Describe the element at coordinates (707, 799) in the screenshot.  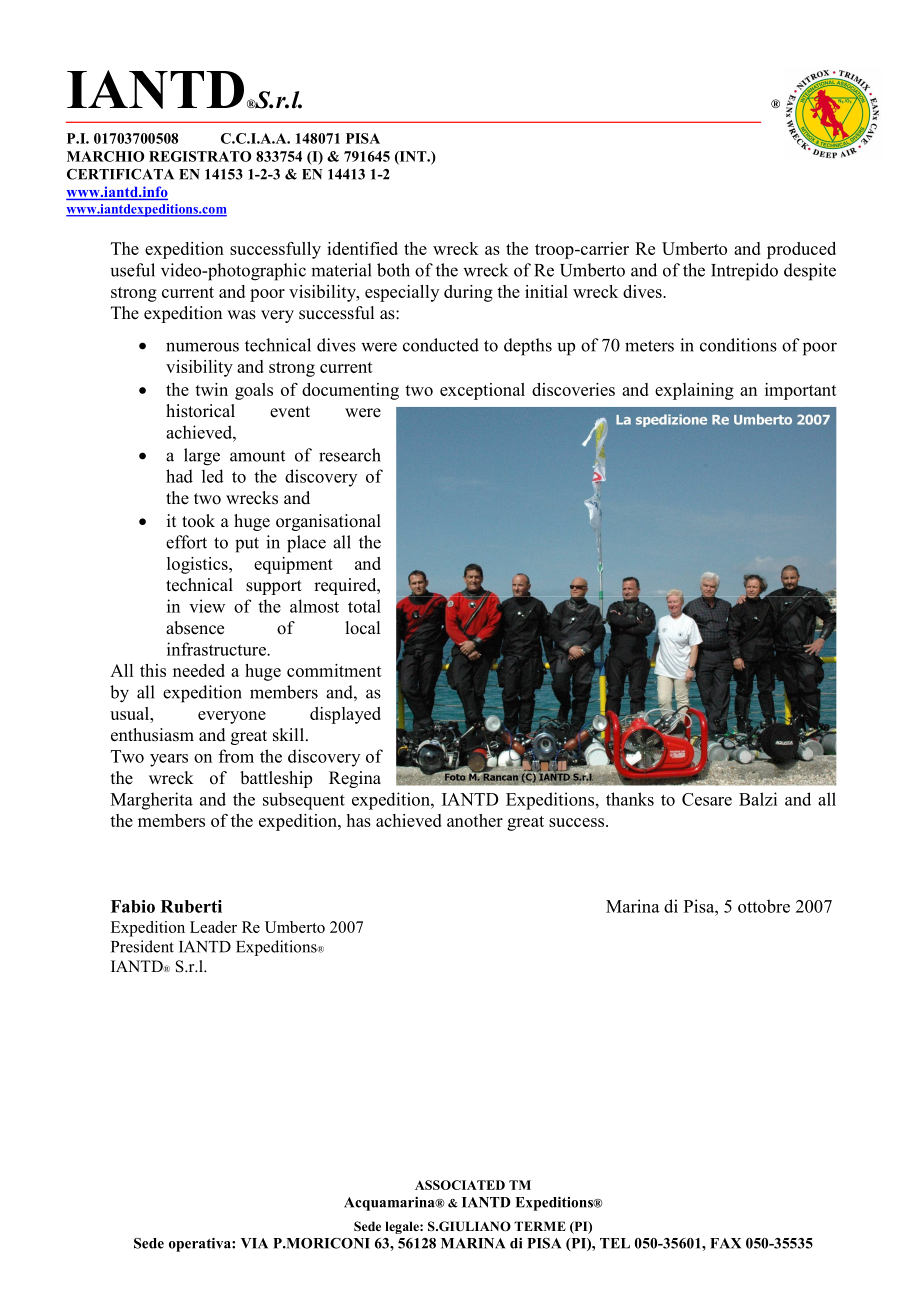
I see `Cesare` at that location.
